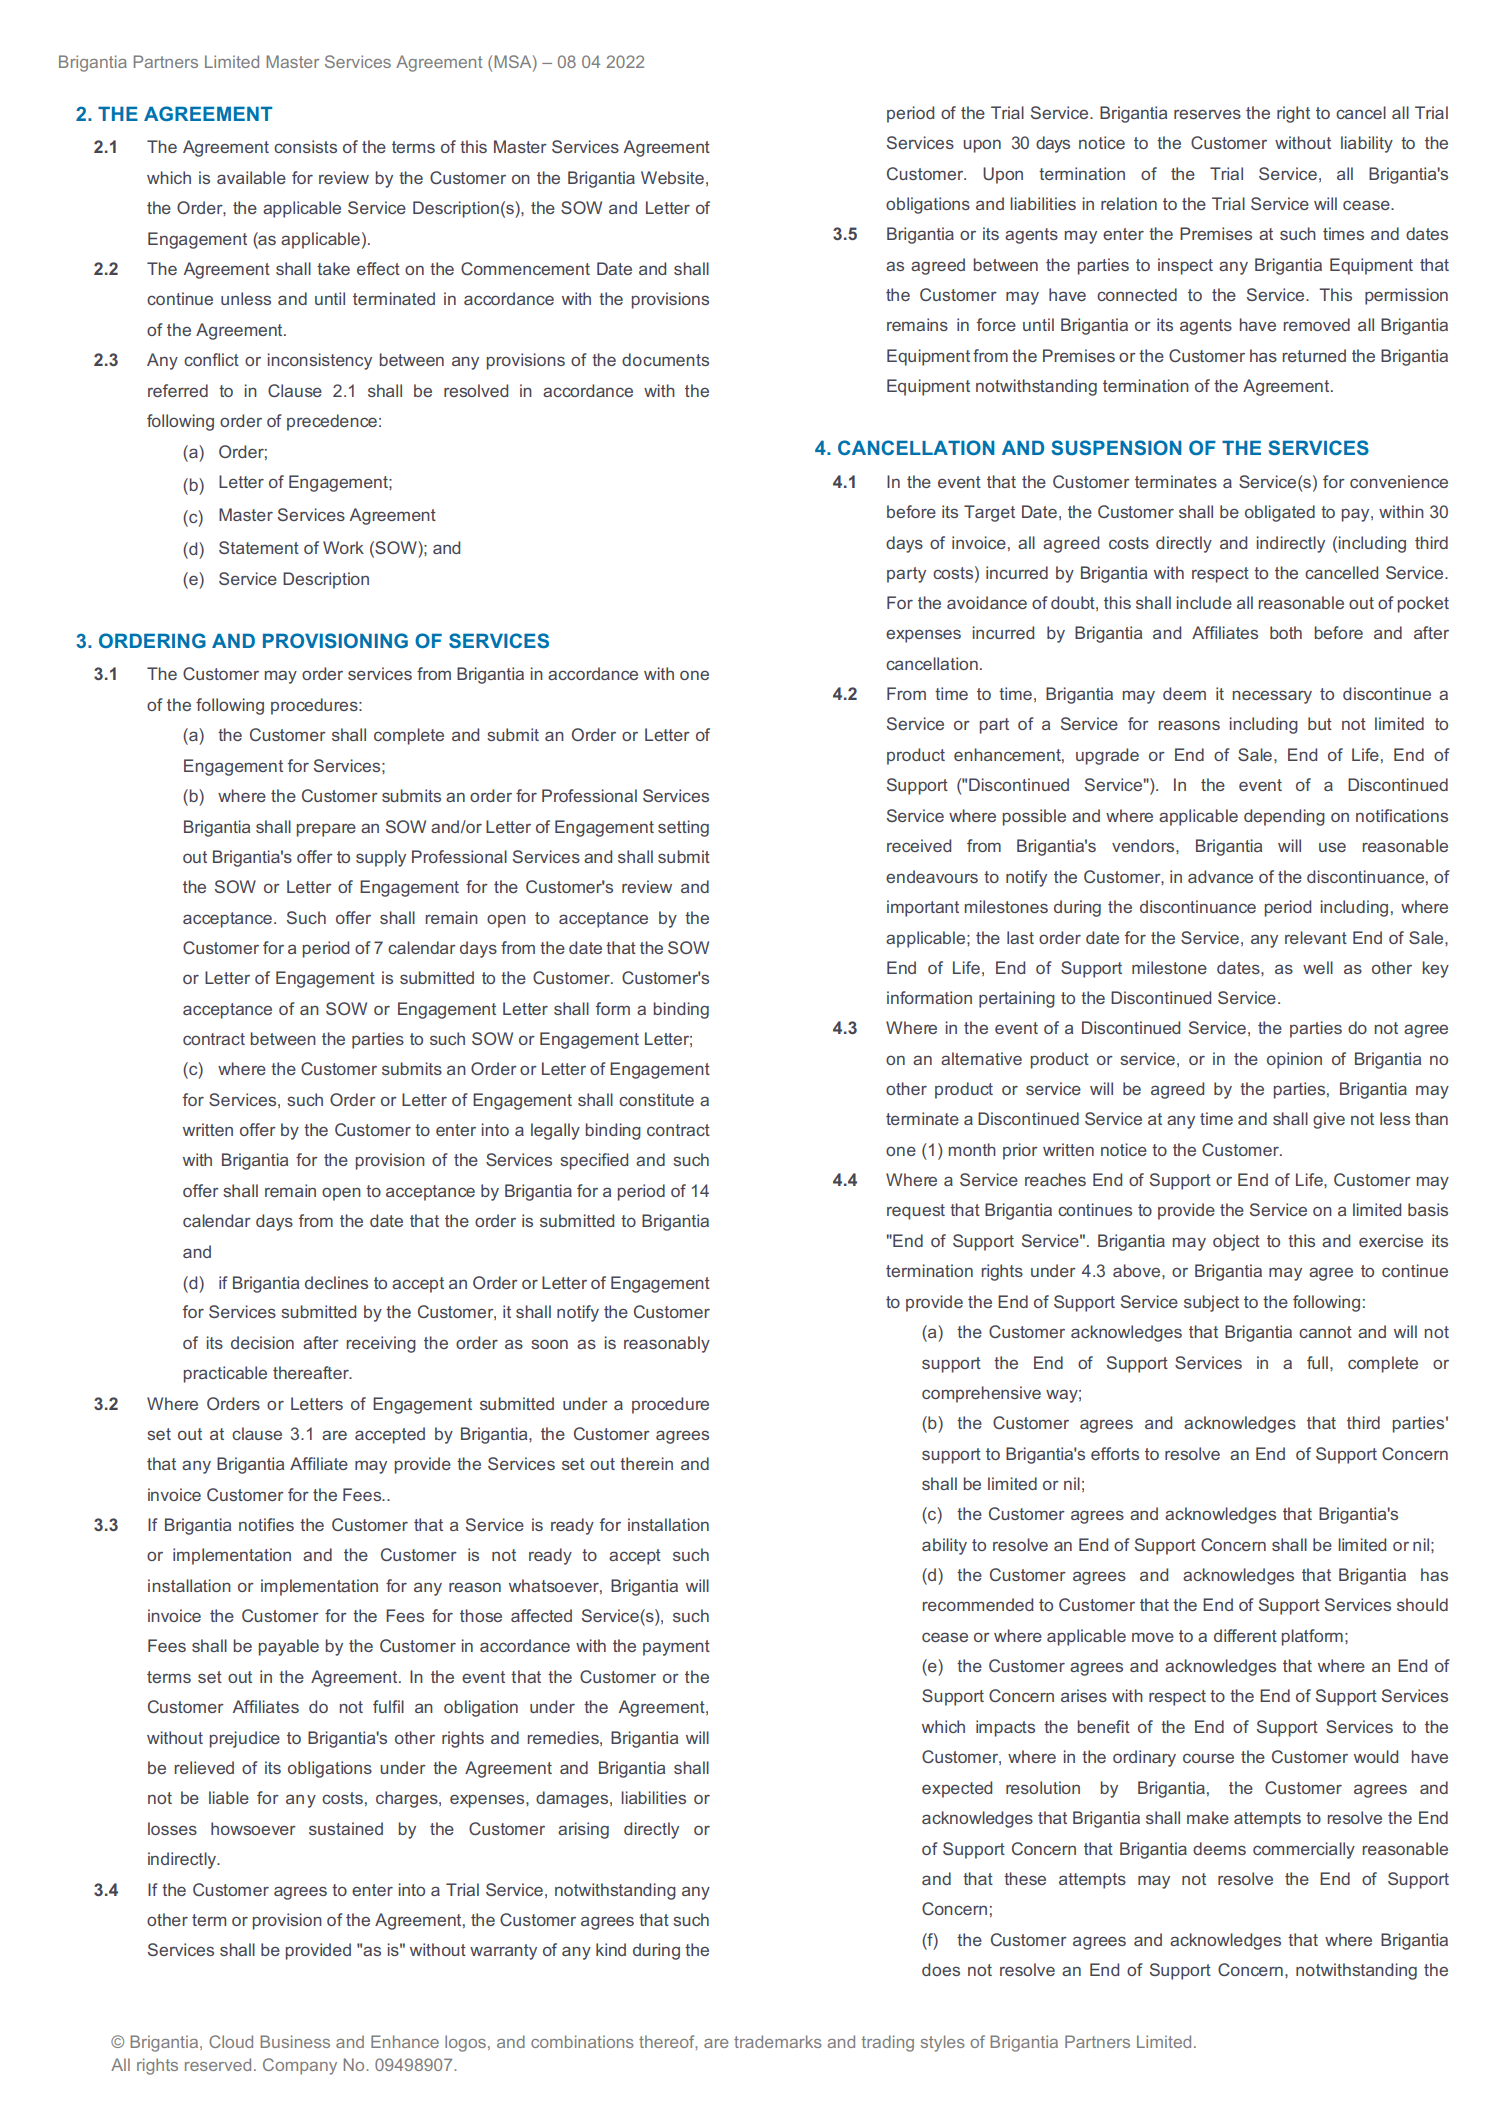  I want to click on consists, so click(305, 146).
